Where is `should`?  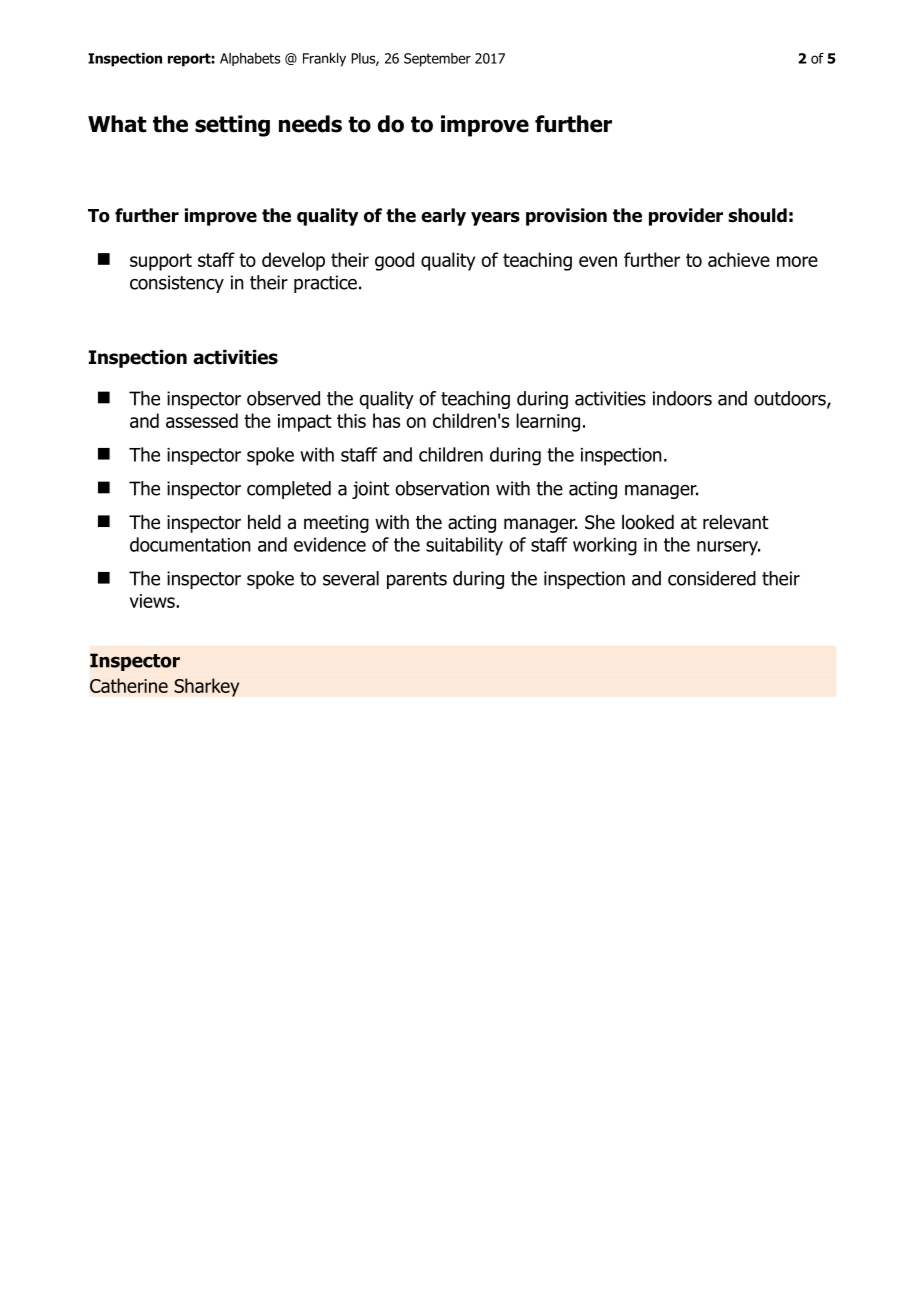
should is located at coordinates (757, 215).
